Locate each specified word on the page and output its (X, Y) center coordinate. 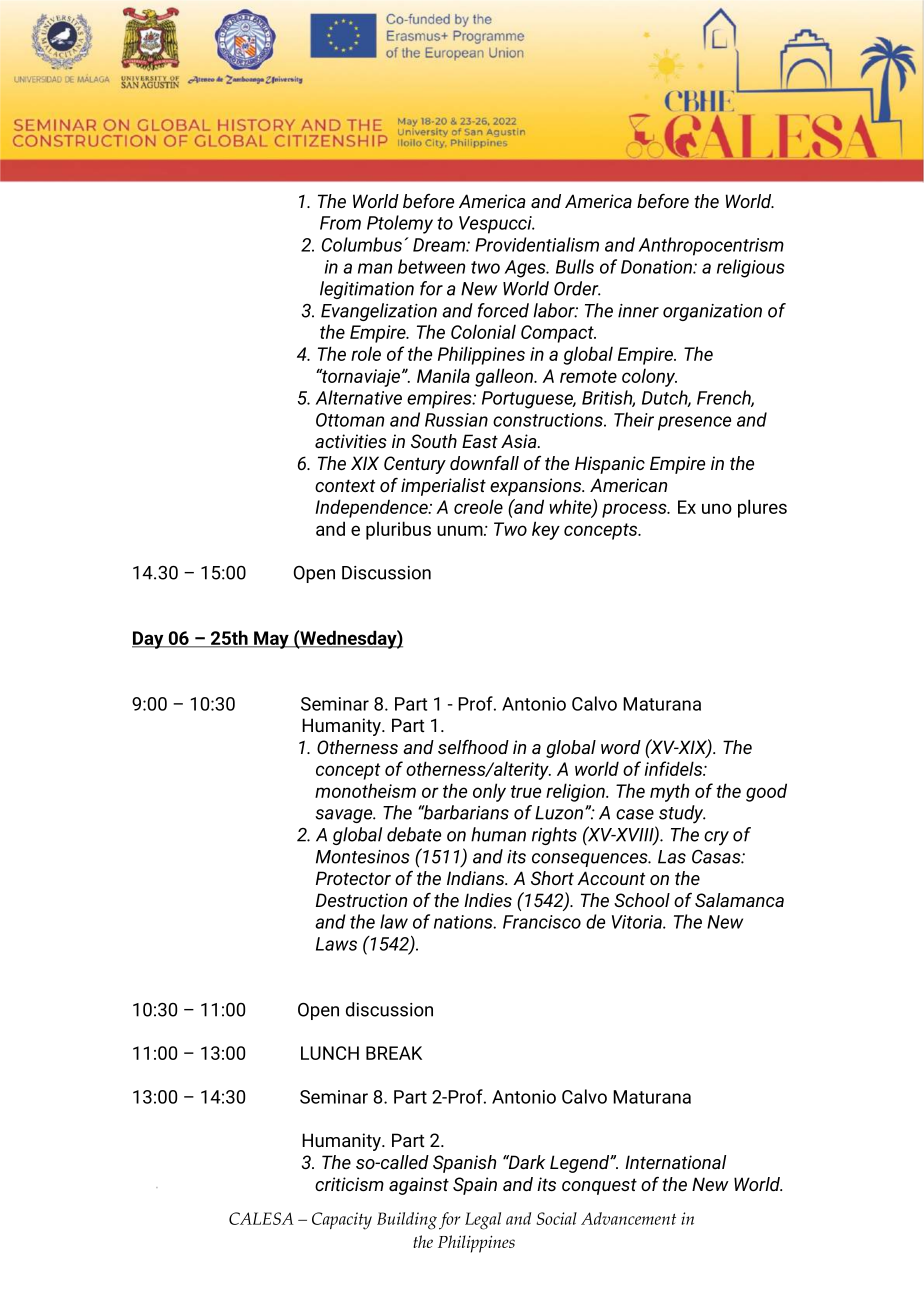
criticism (349, 1184)
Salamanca (739, 900)
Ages (526, 269)
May (271, 640)
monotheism (365, 790)
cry (716, 838)
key (546, 530)
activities (351, 441)
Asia (520, 441)
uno (717, 508)
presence (694, 423)
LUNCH (330, 1053)
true (526, 791)
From (340, 223)
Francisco (542, 922)
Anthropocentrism (711, 246)
